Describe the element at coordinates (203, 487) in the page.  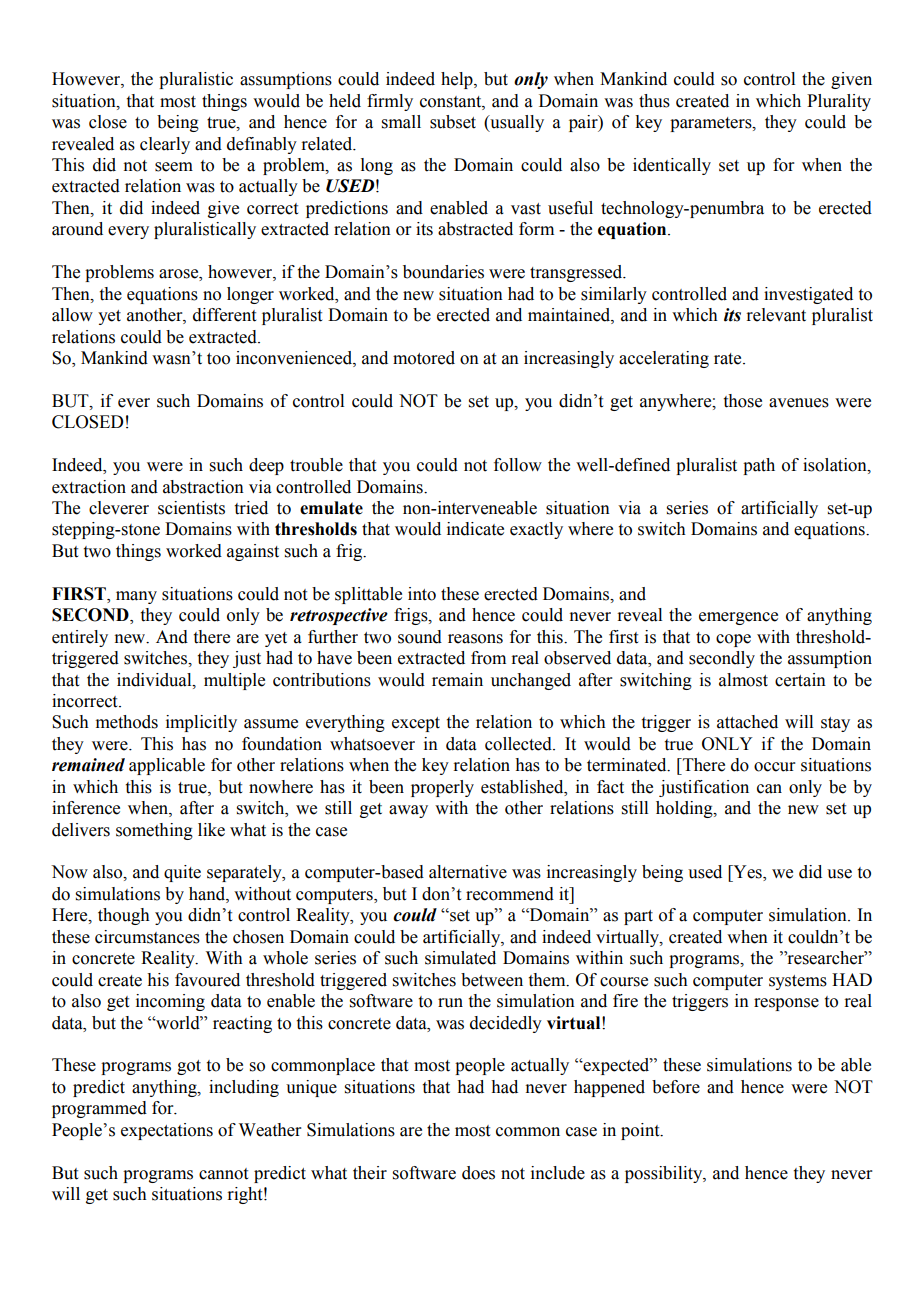
I see `abstraction` at that location.
